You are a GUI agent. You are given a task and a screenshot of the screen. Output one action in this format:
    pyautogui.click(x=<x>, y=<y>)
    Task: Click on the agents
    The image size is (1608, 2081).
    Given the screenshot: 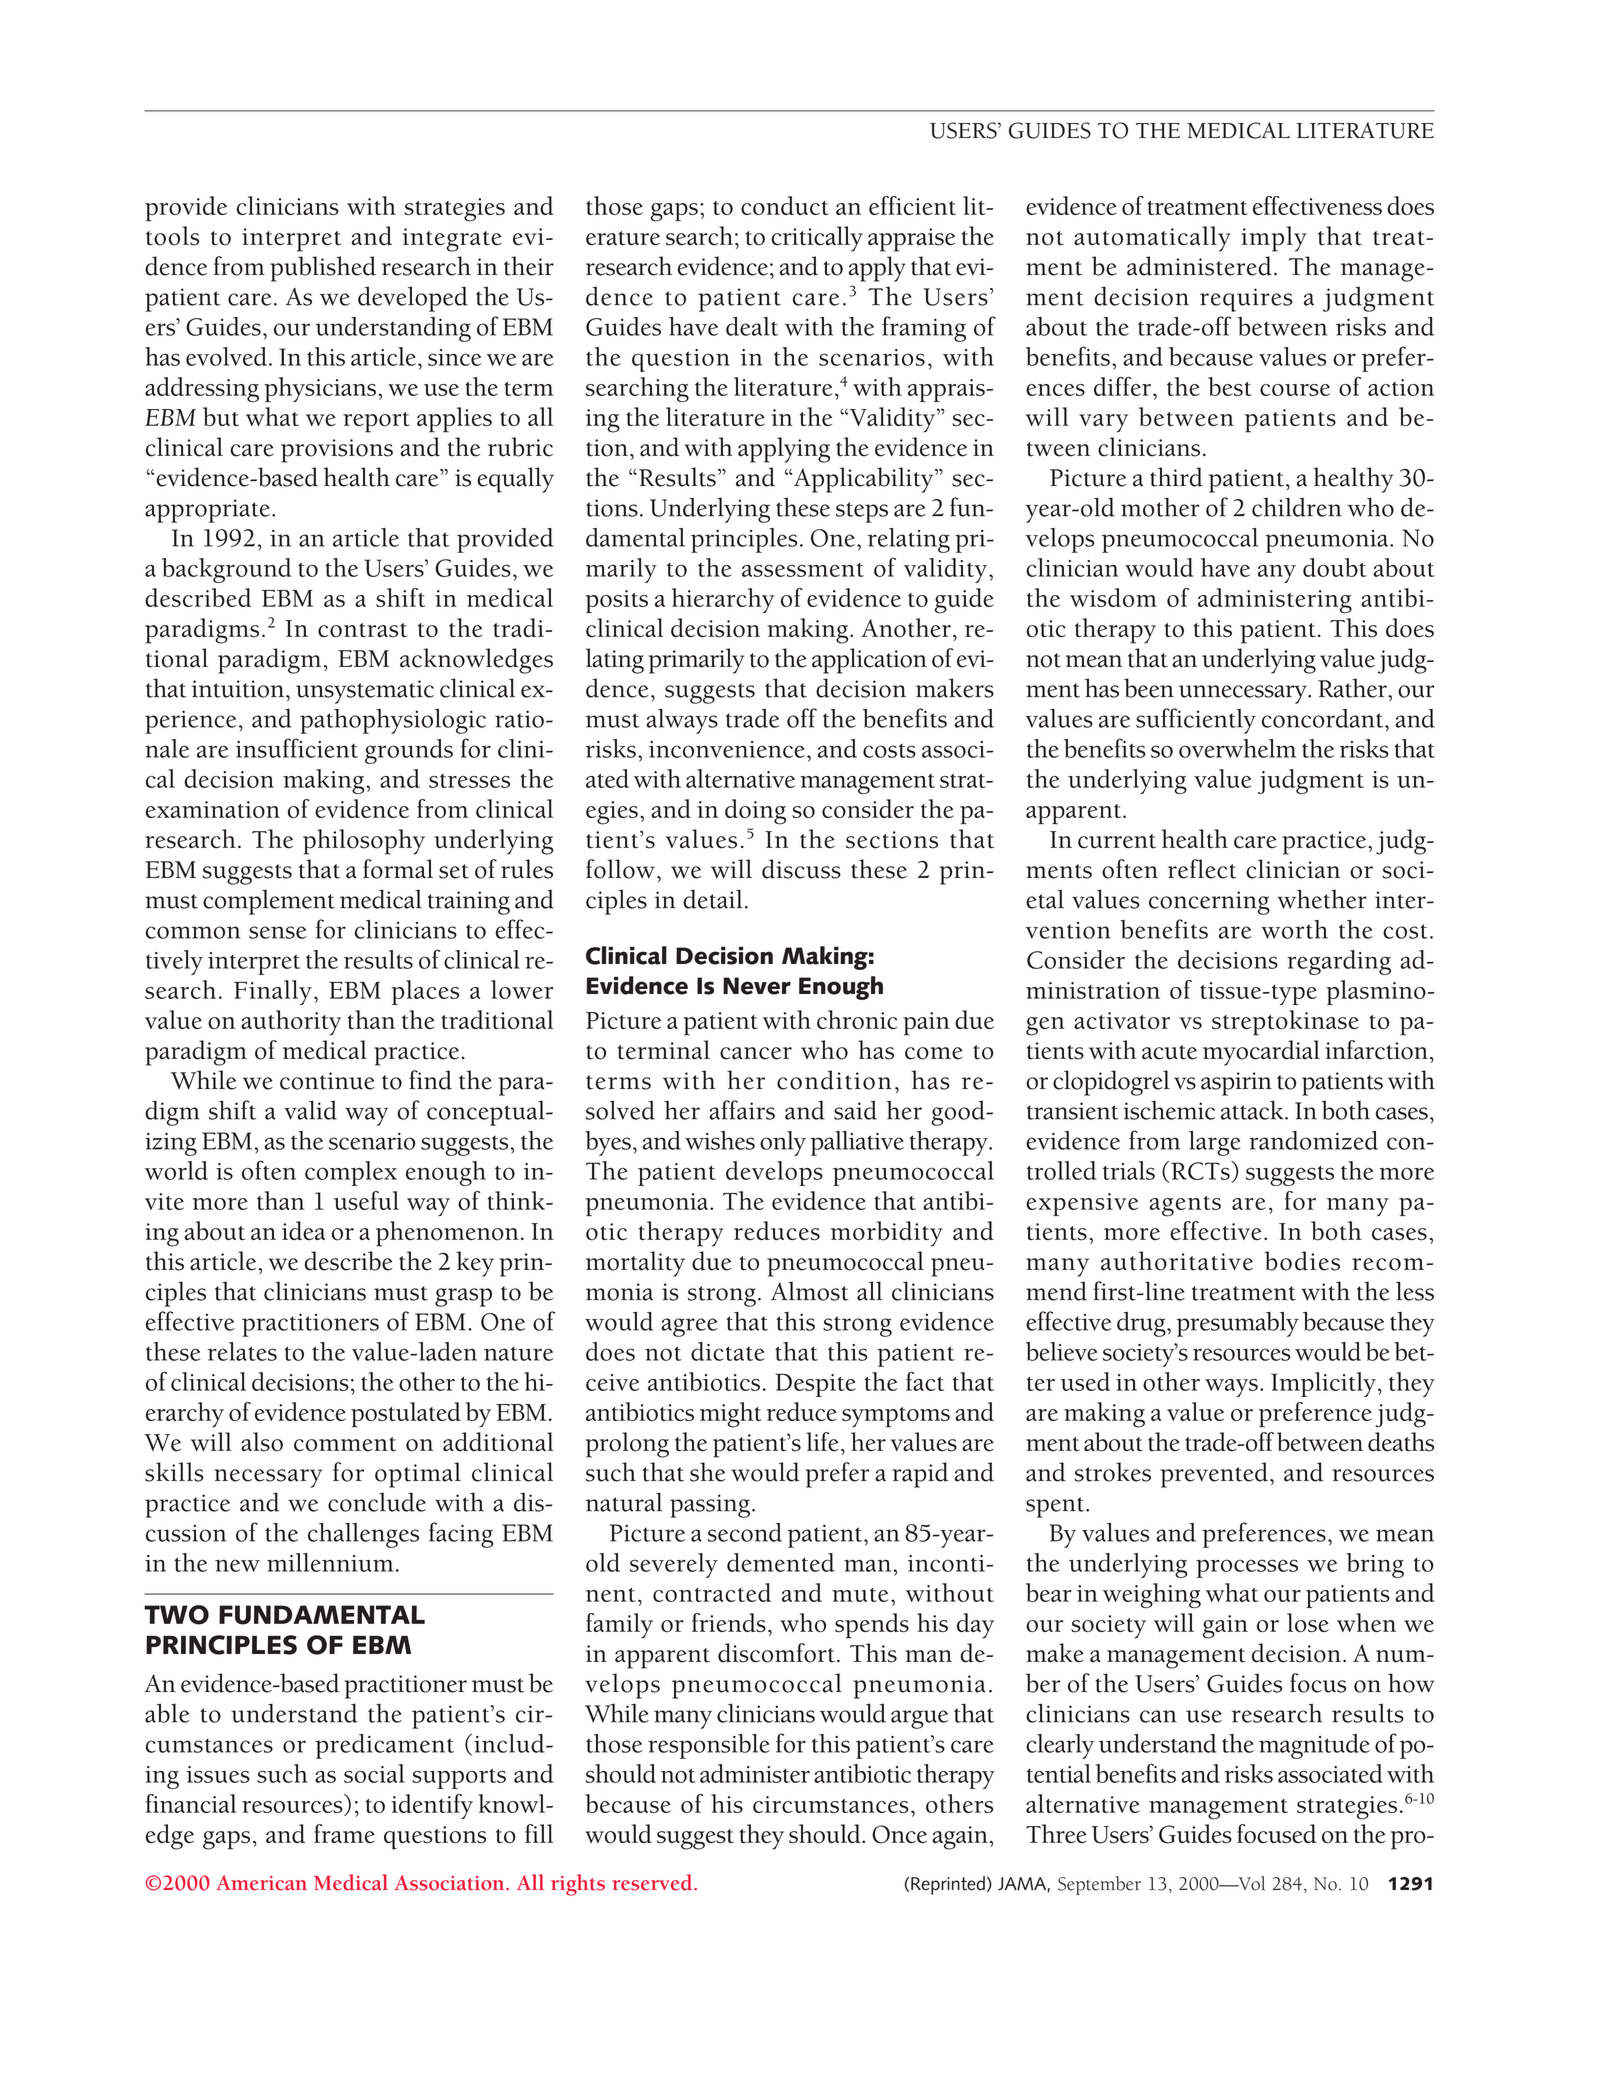 What is the action you would take?
    pyautogui.click(x=1185, y=1206)
